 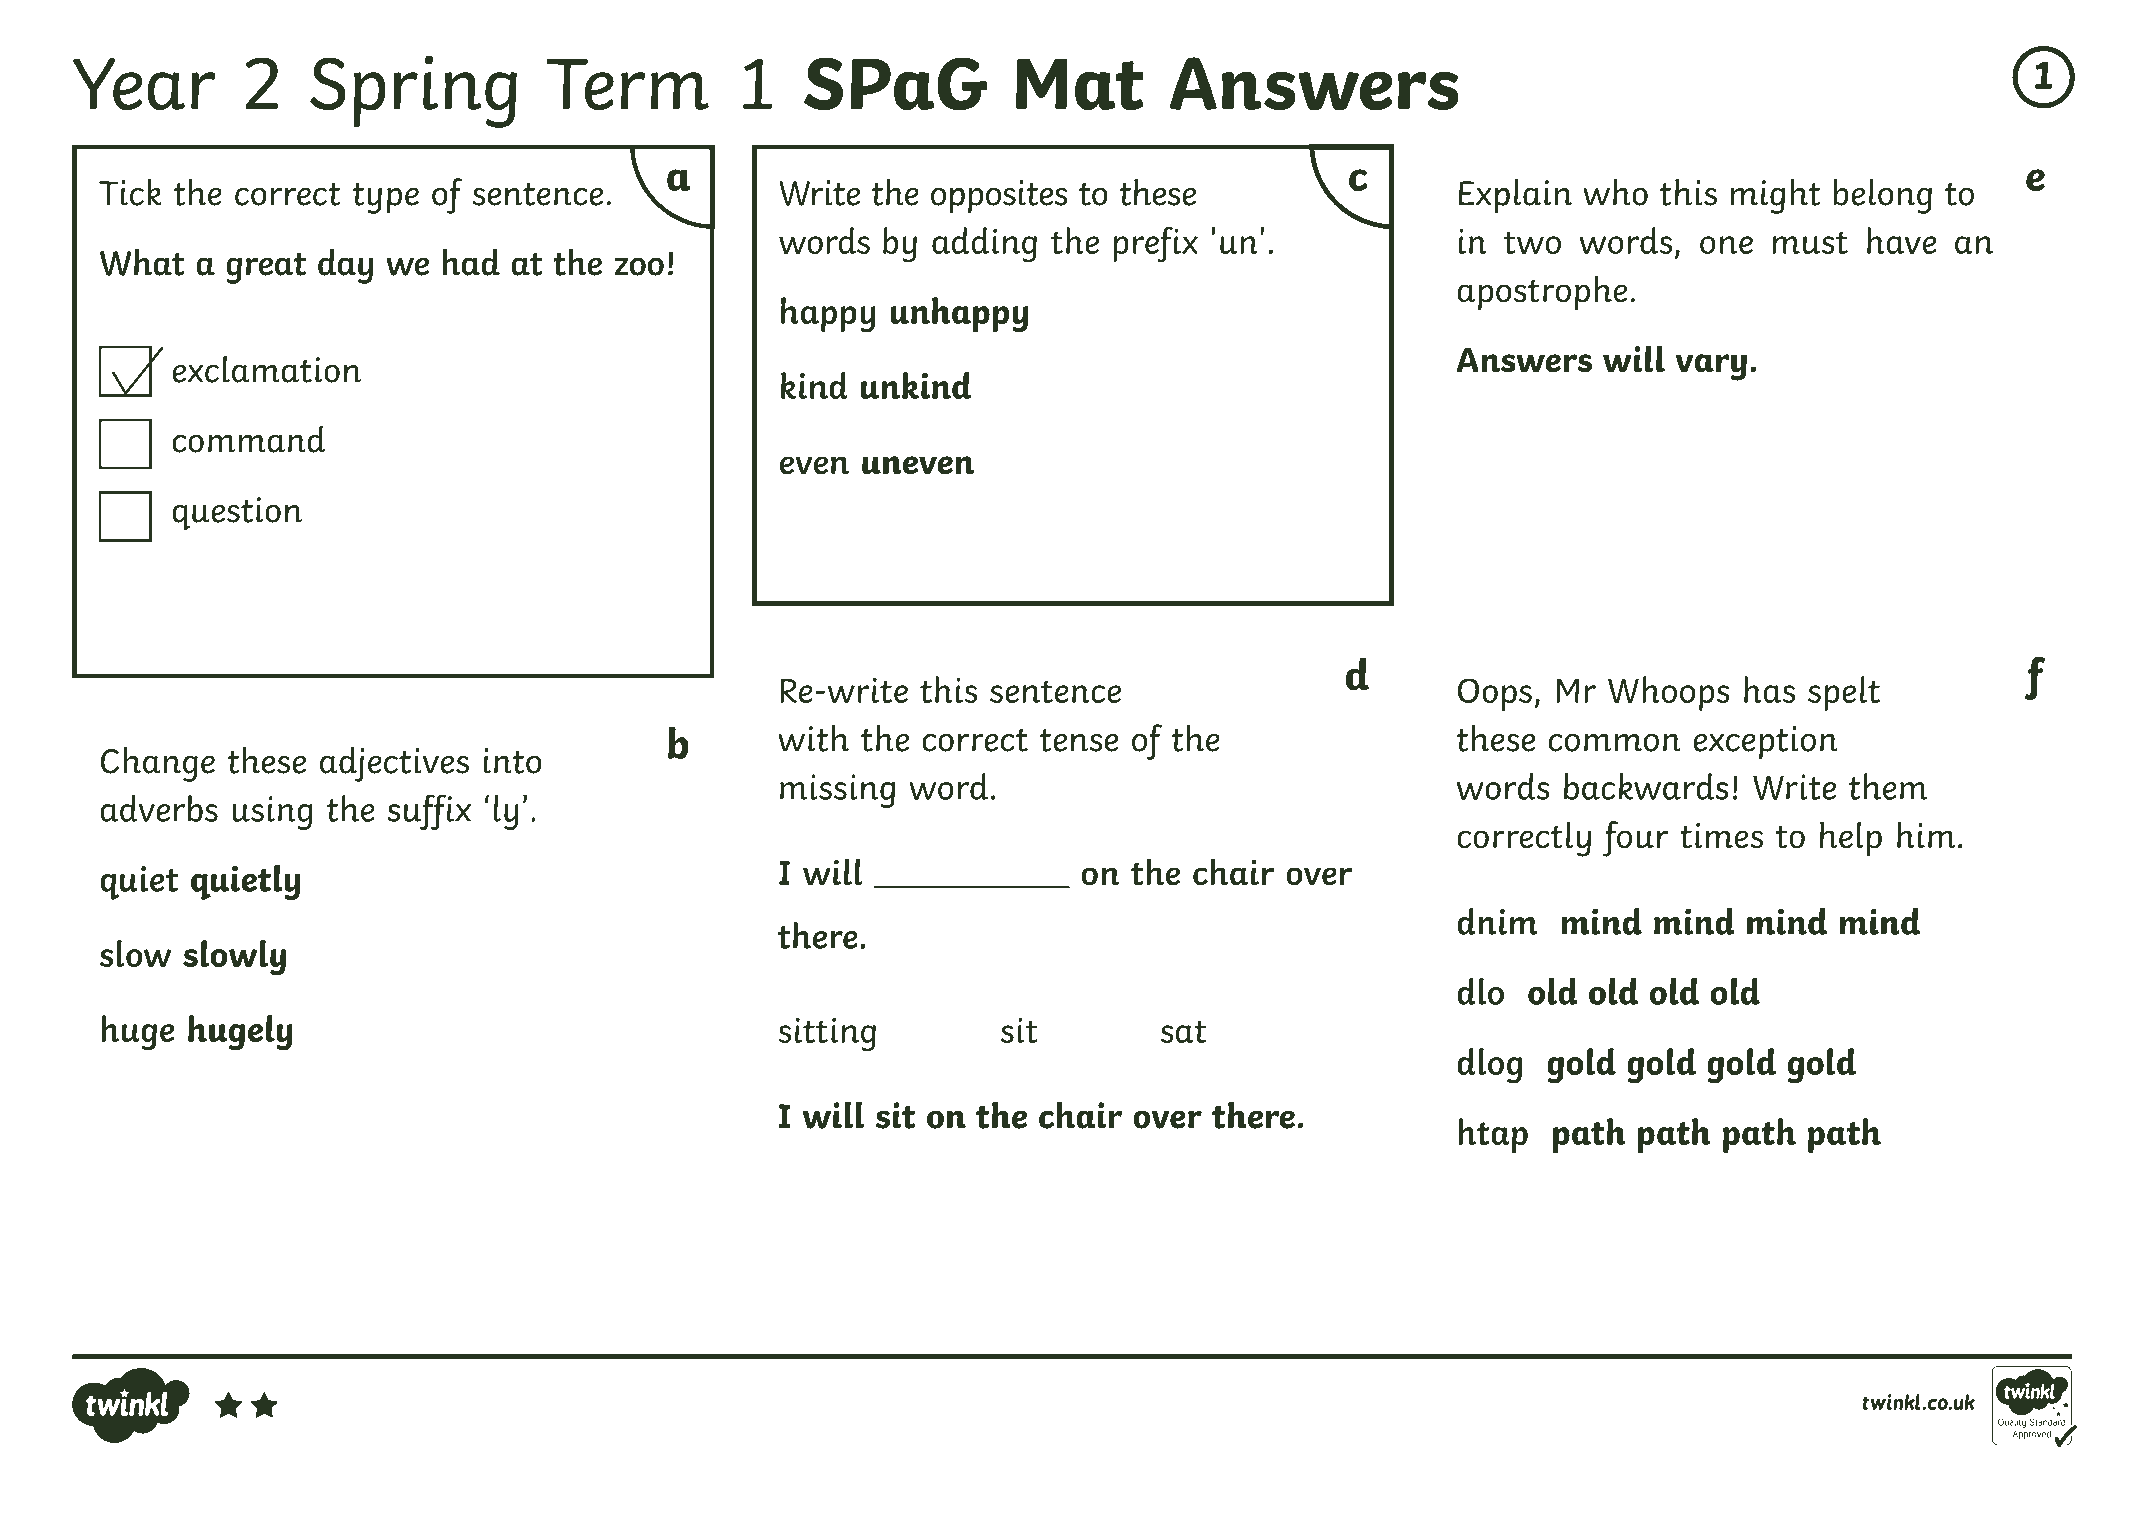 What do you see at coordinates (1635, 839) in the image?
I see `four` at bounding box center [1635, 839].
